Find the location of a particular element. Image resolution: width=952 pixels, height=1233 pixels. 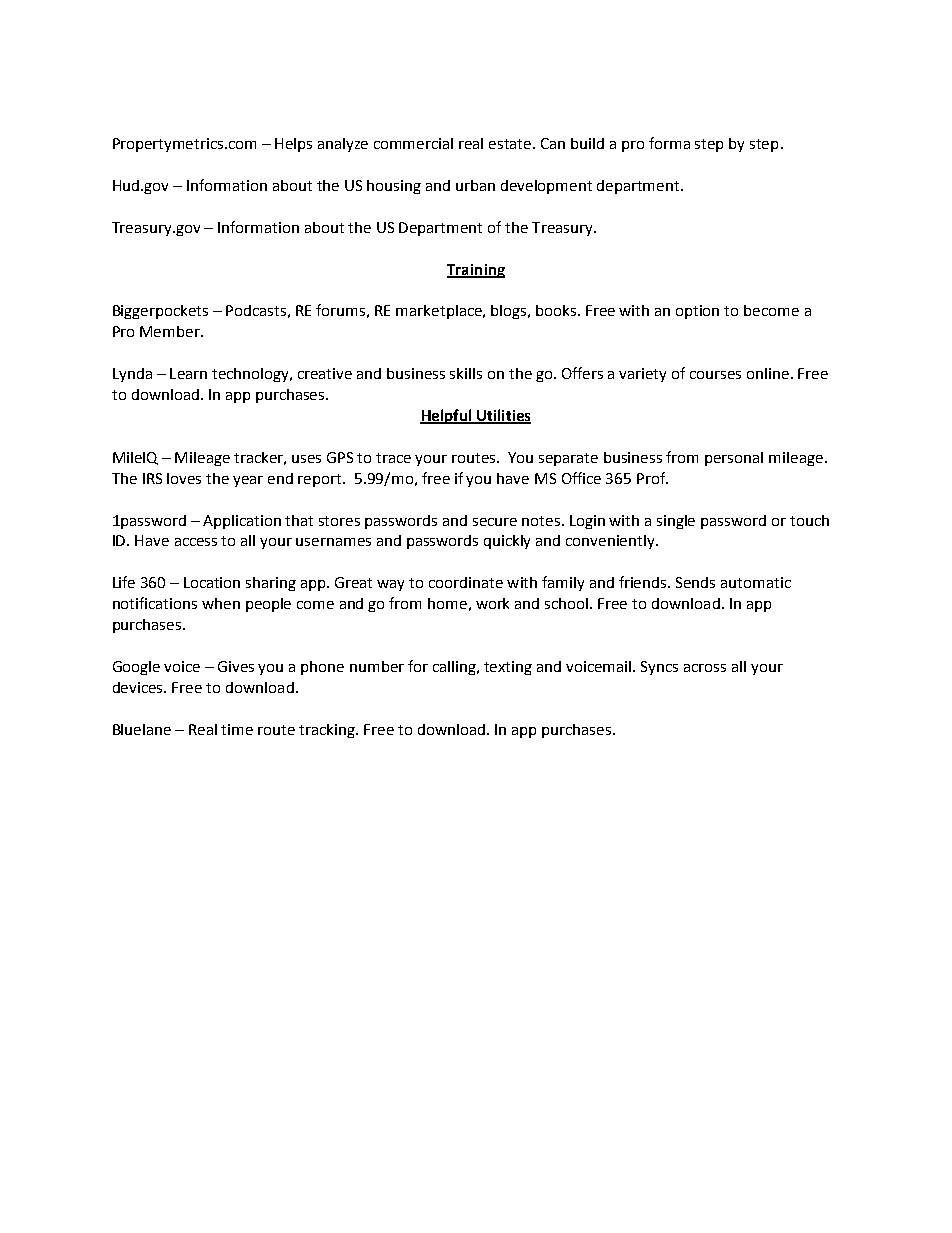

urban is located at coordinates (475, 185).
